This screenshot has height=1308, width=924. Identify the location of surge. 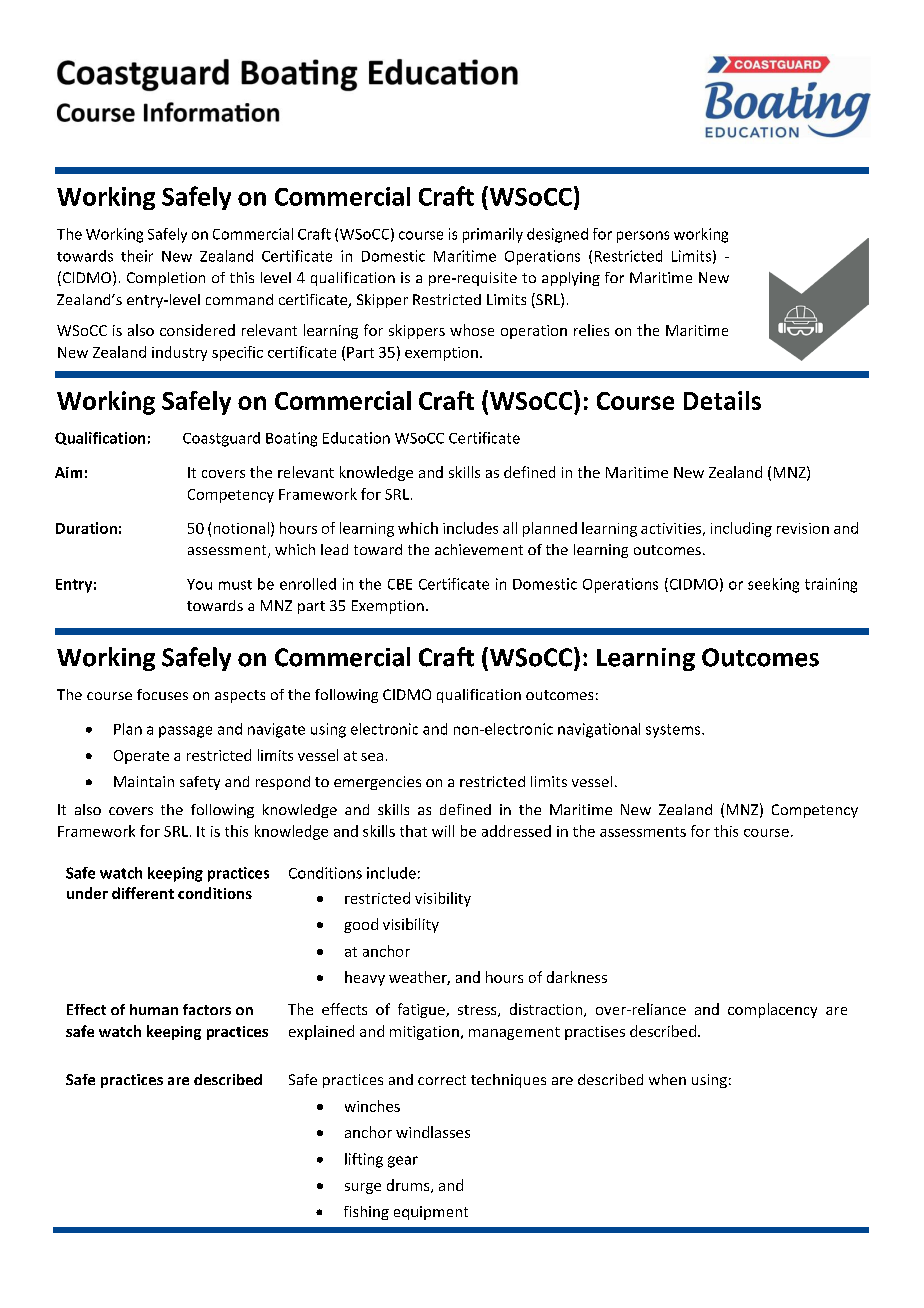
(363, 1188).
